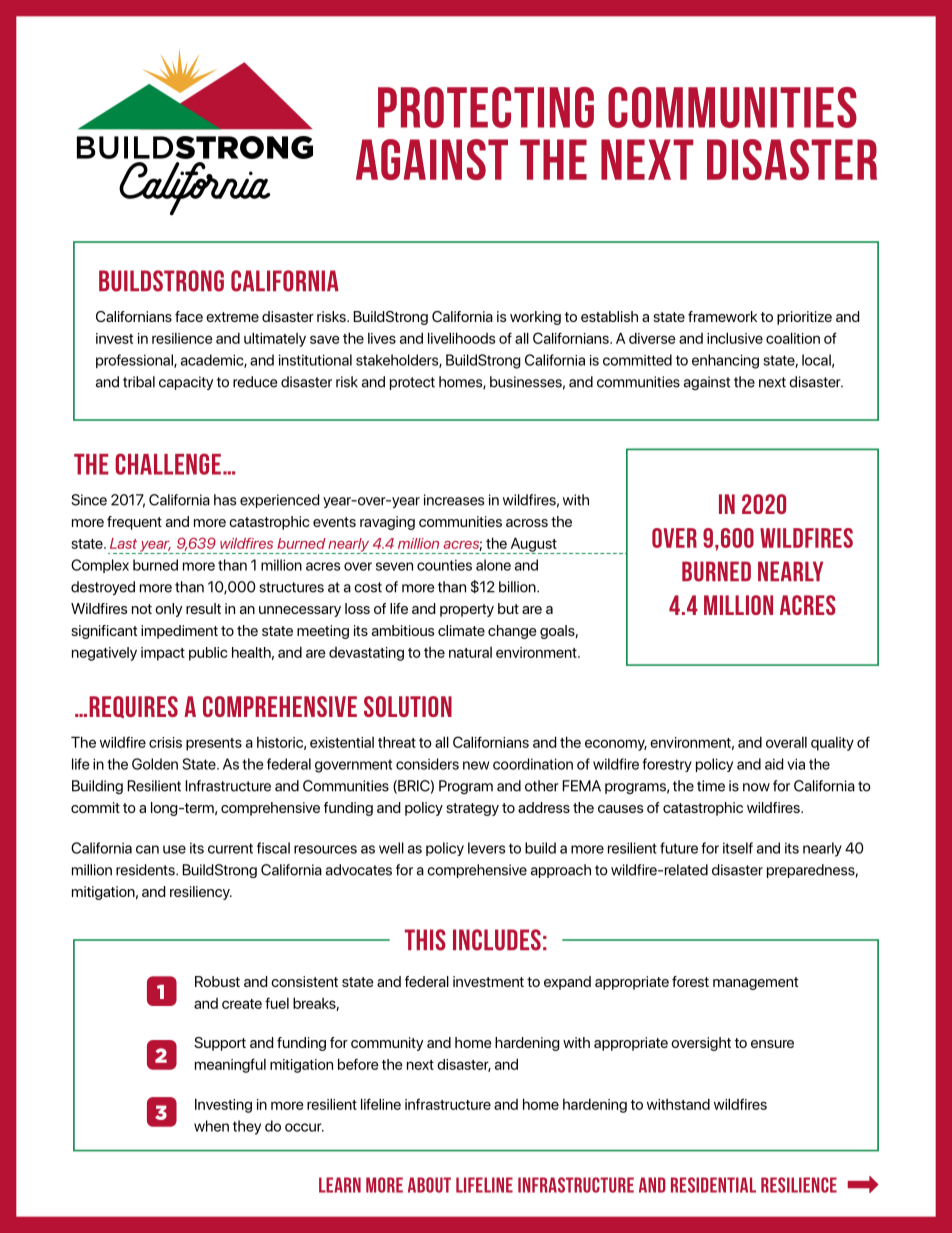 This page has width=952, height=1233. What do you see at coordinates (735, 338) in the page?
I see `inclusive` at bounding box center [735, 338].
